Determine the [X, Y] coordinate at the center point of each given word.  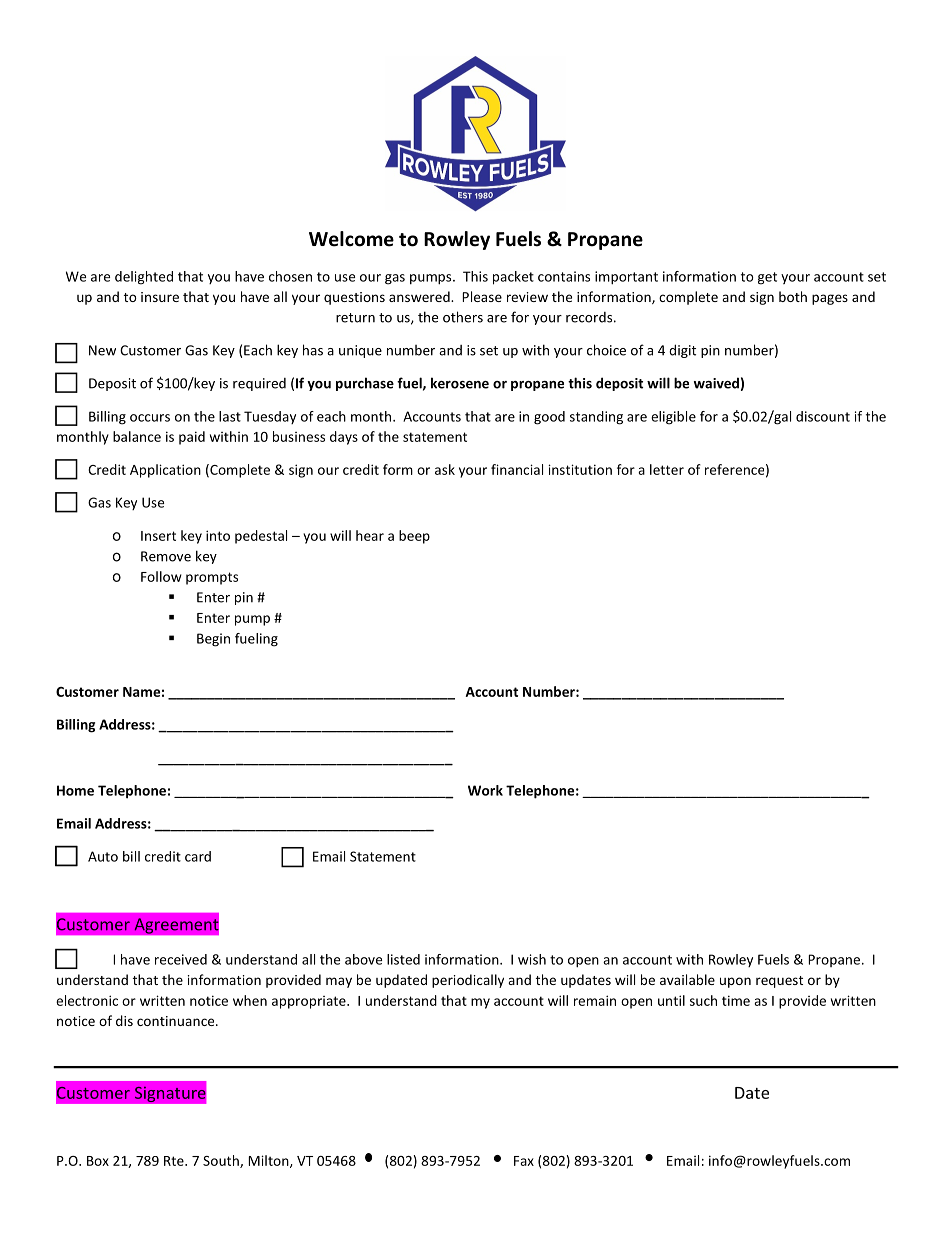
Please [482, 296]
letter [667, 469]
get [767, 278]
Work [485, 790]
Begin [213, 640]
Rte [175, 1161]
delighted [144, 278]
